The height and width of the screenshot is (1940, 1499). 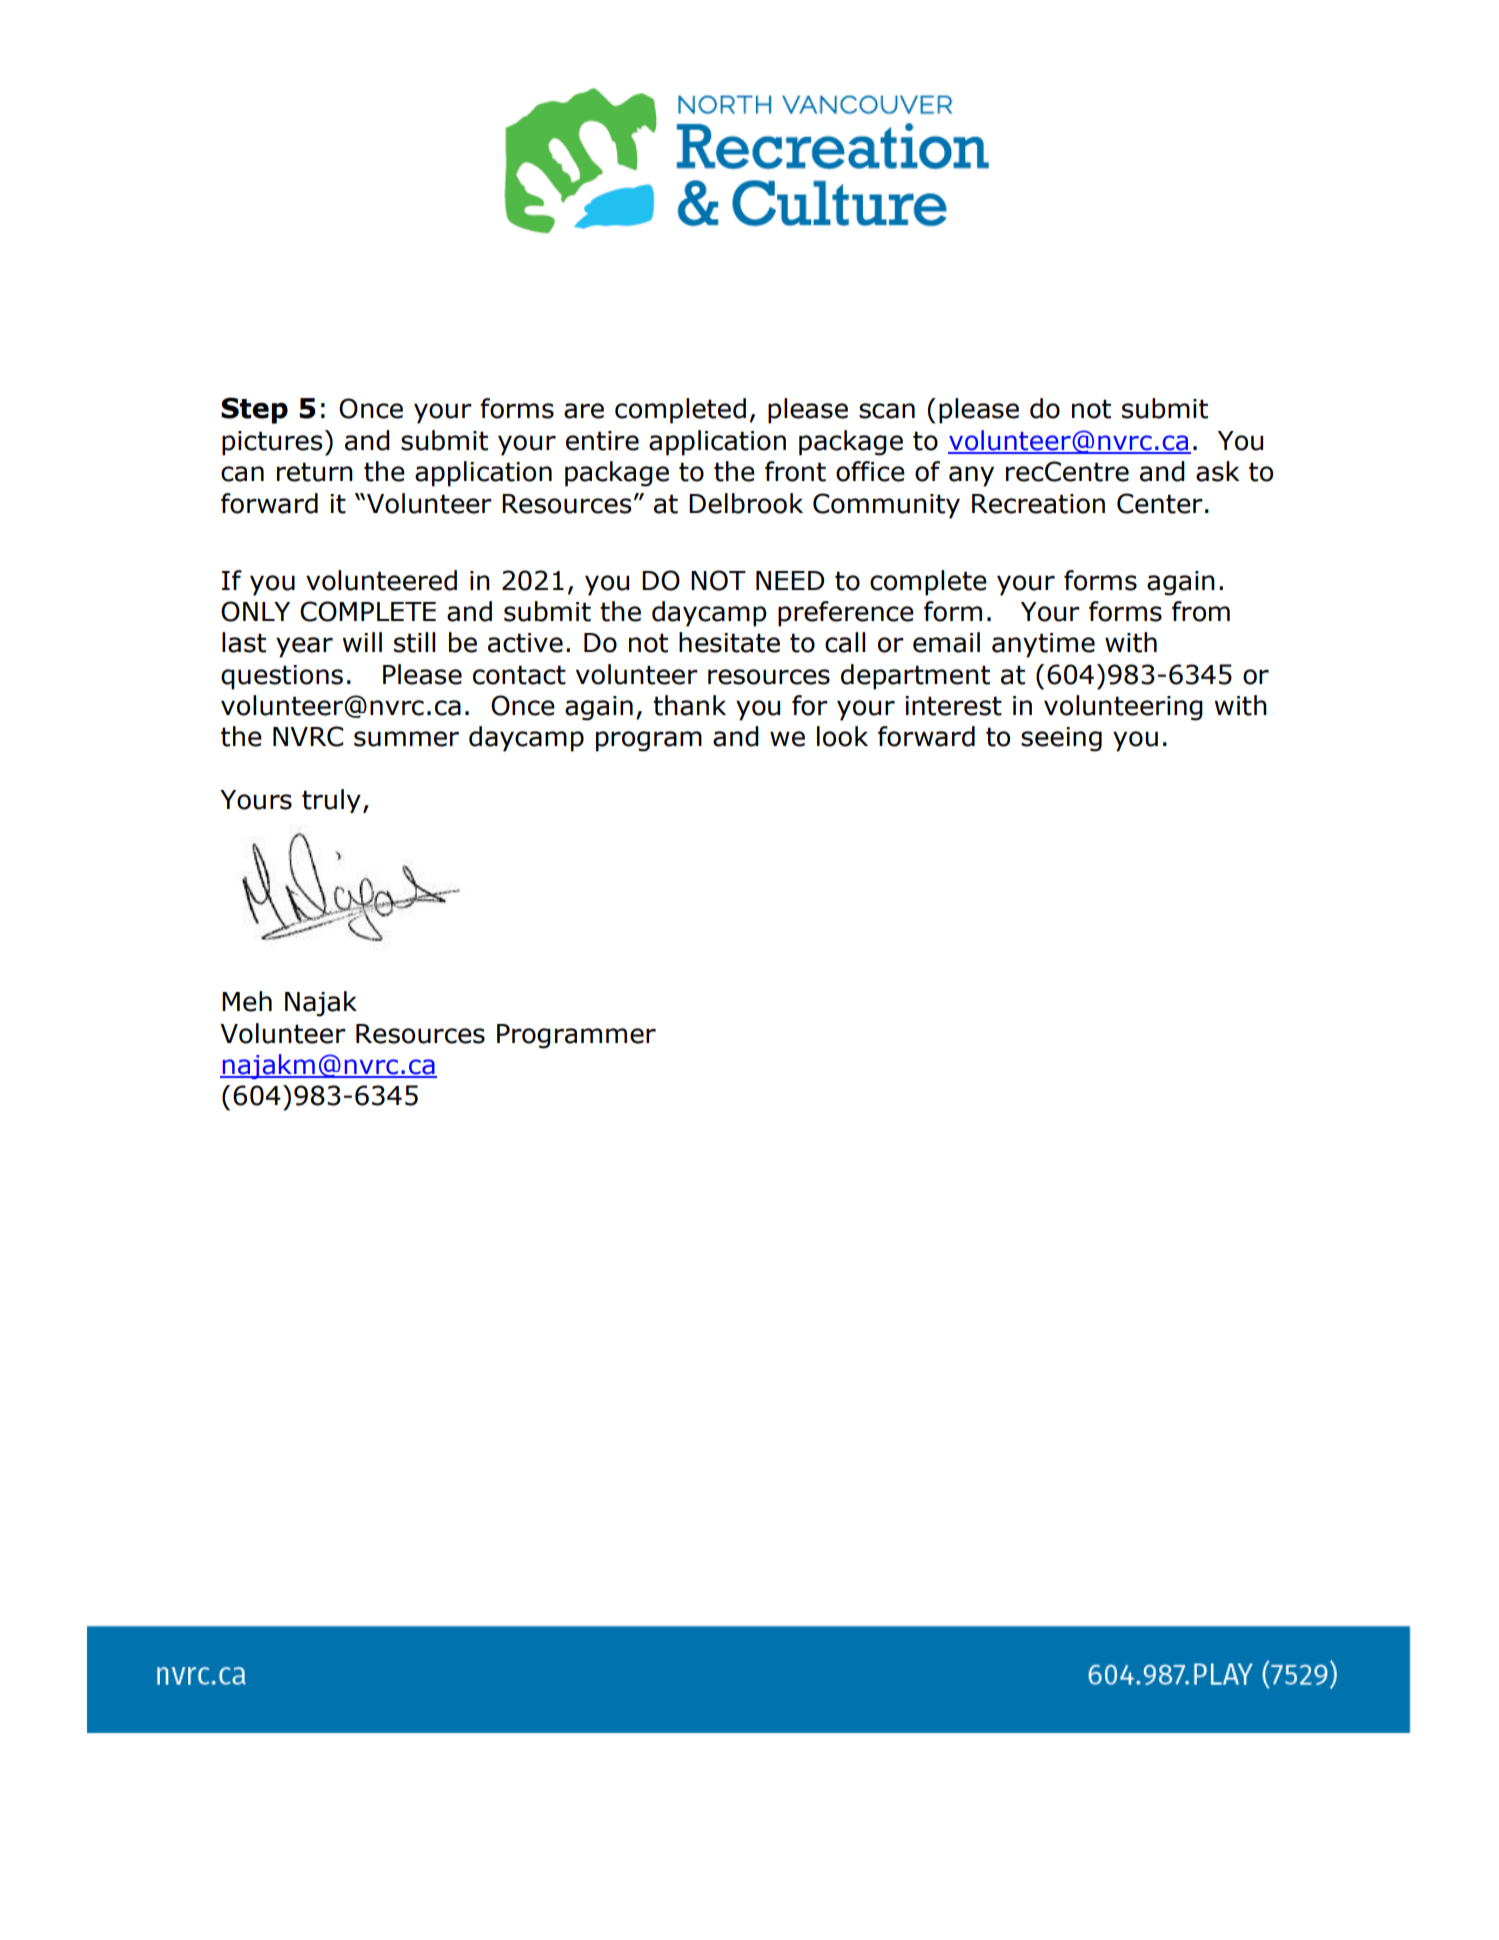 I want to click on pictures, so click(x=272, y=443).
